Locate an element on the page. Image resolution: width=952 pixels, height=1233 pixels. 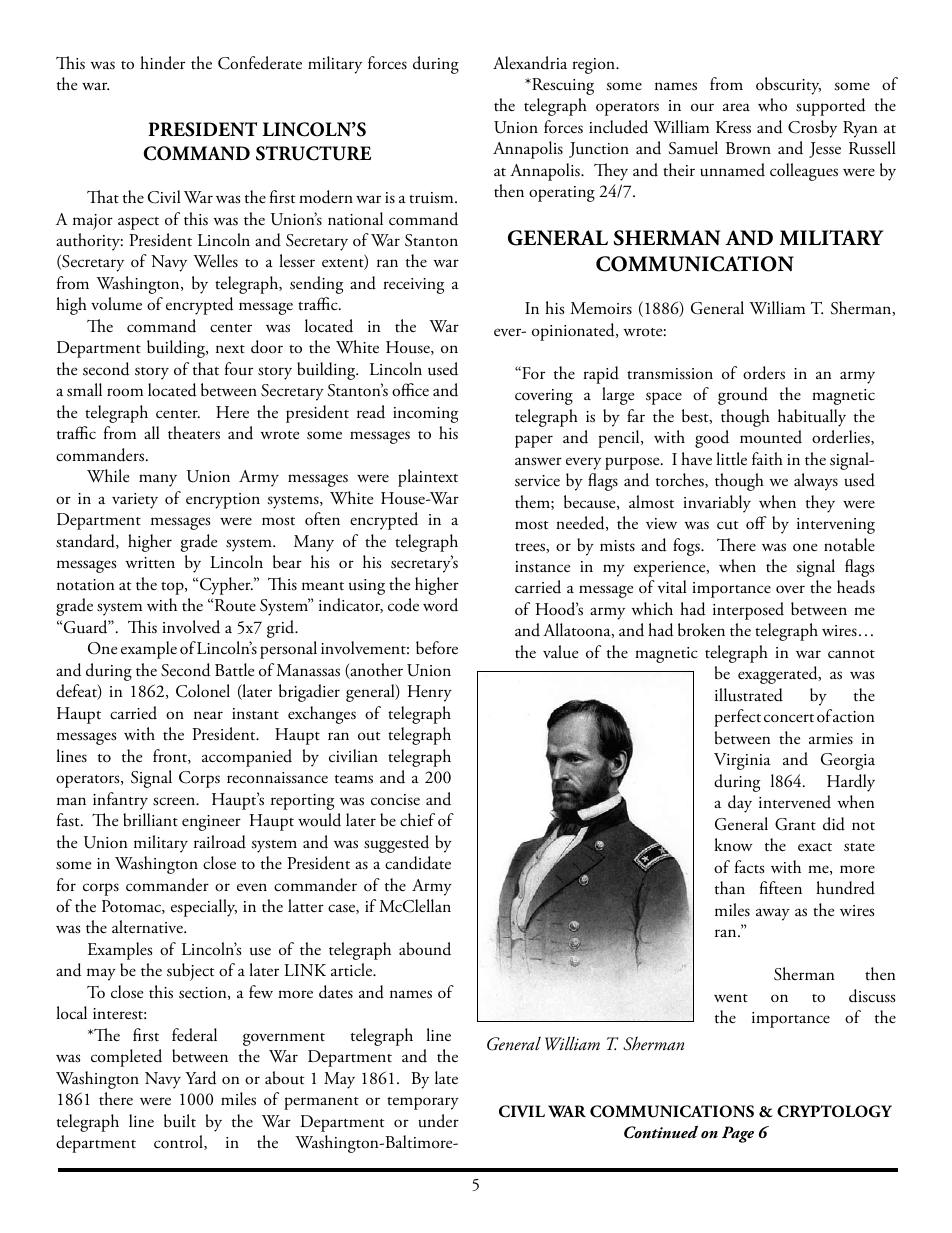
who is located at coordinates (772, 105).
